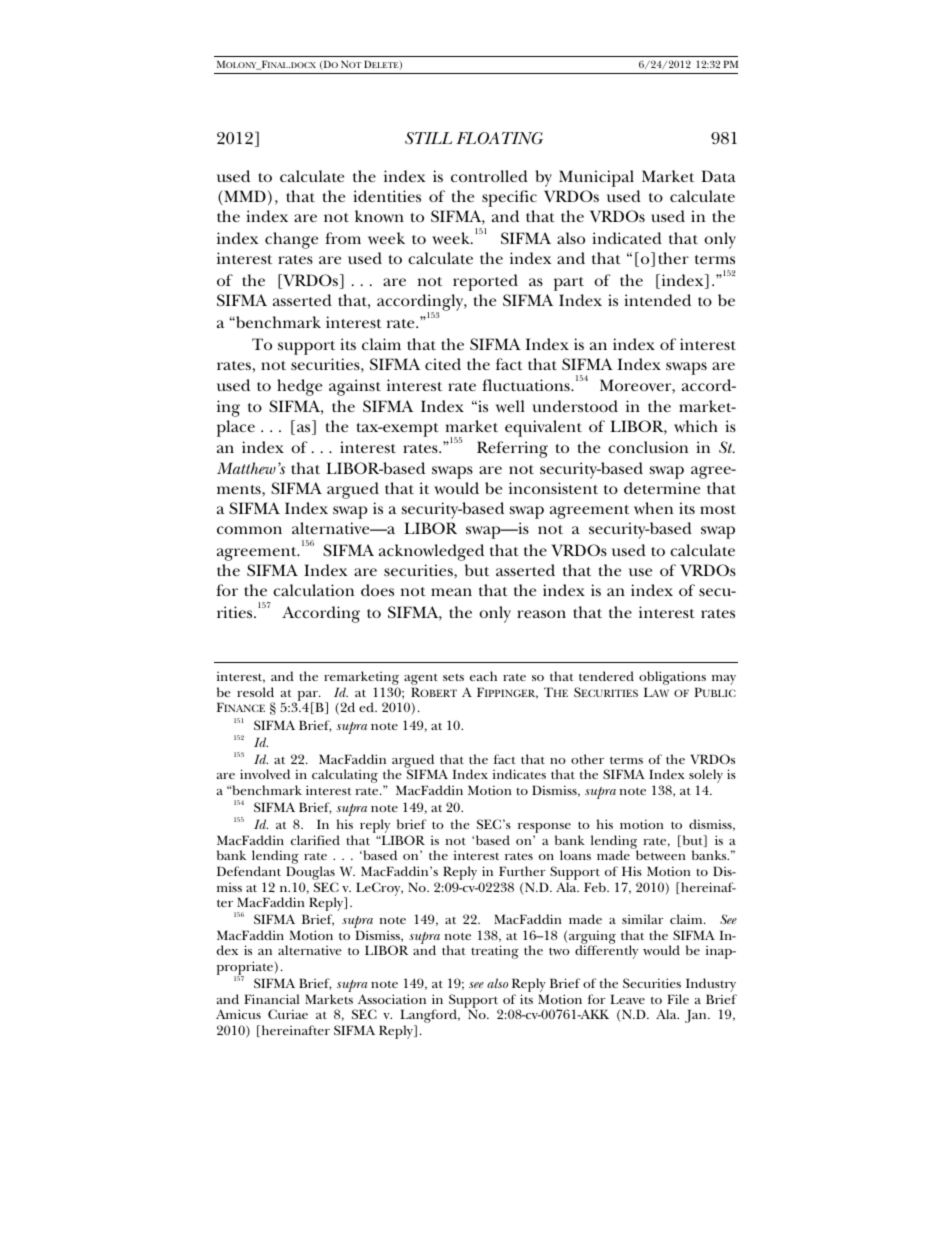 The height and width of the page is (1233, 952). I want to click on Financial, so click(271, 999).
